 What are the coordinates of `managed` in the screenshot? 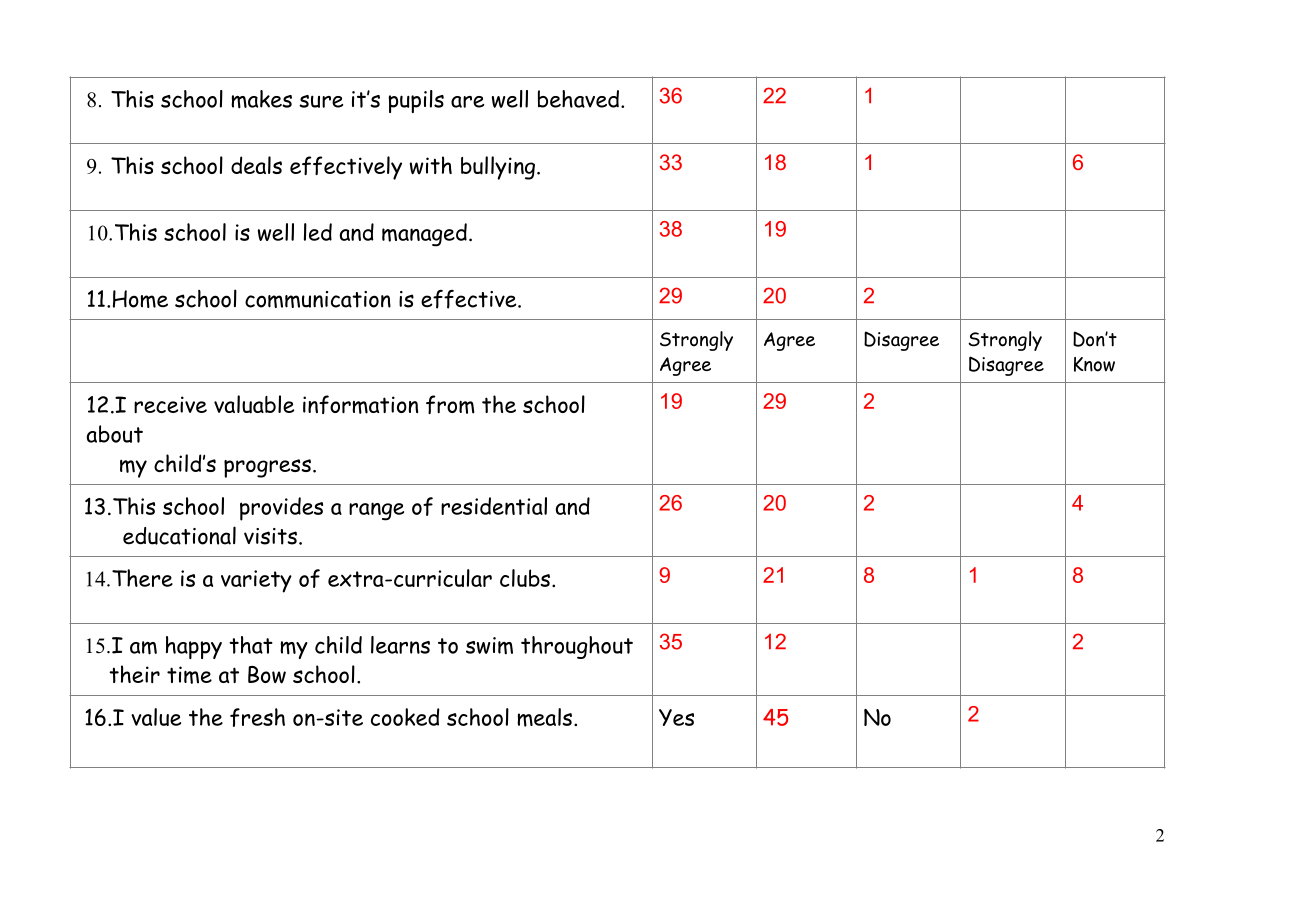 It's located at (424, 235).
